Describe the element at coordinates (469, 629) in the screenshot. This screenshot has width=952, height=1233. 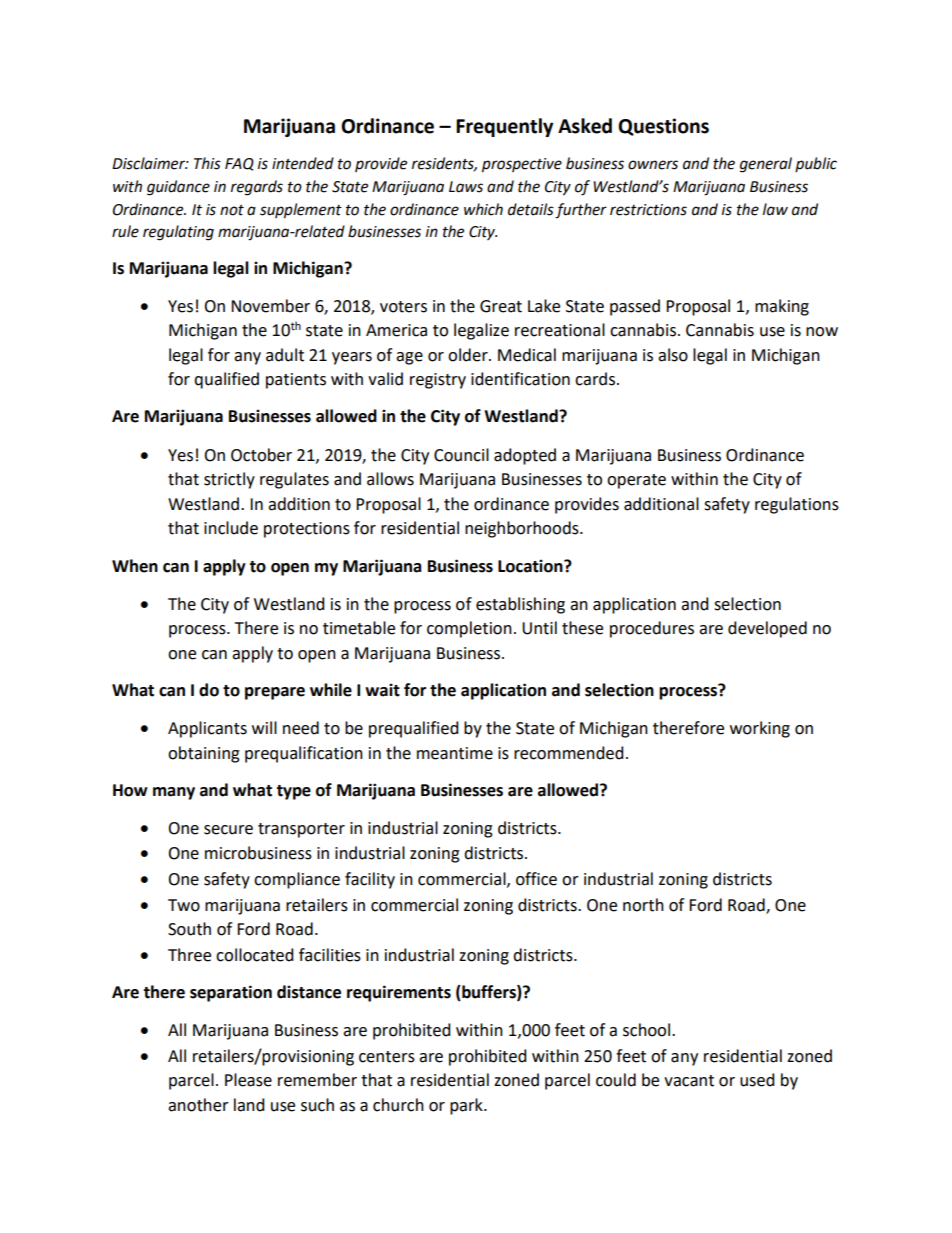
I see `completion` at that location.
